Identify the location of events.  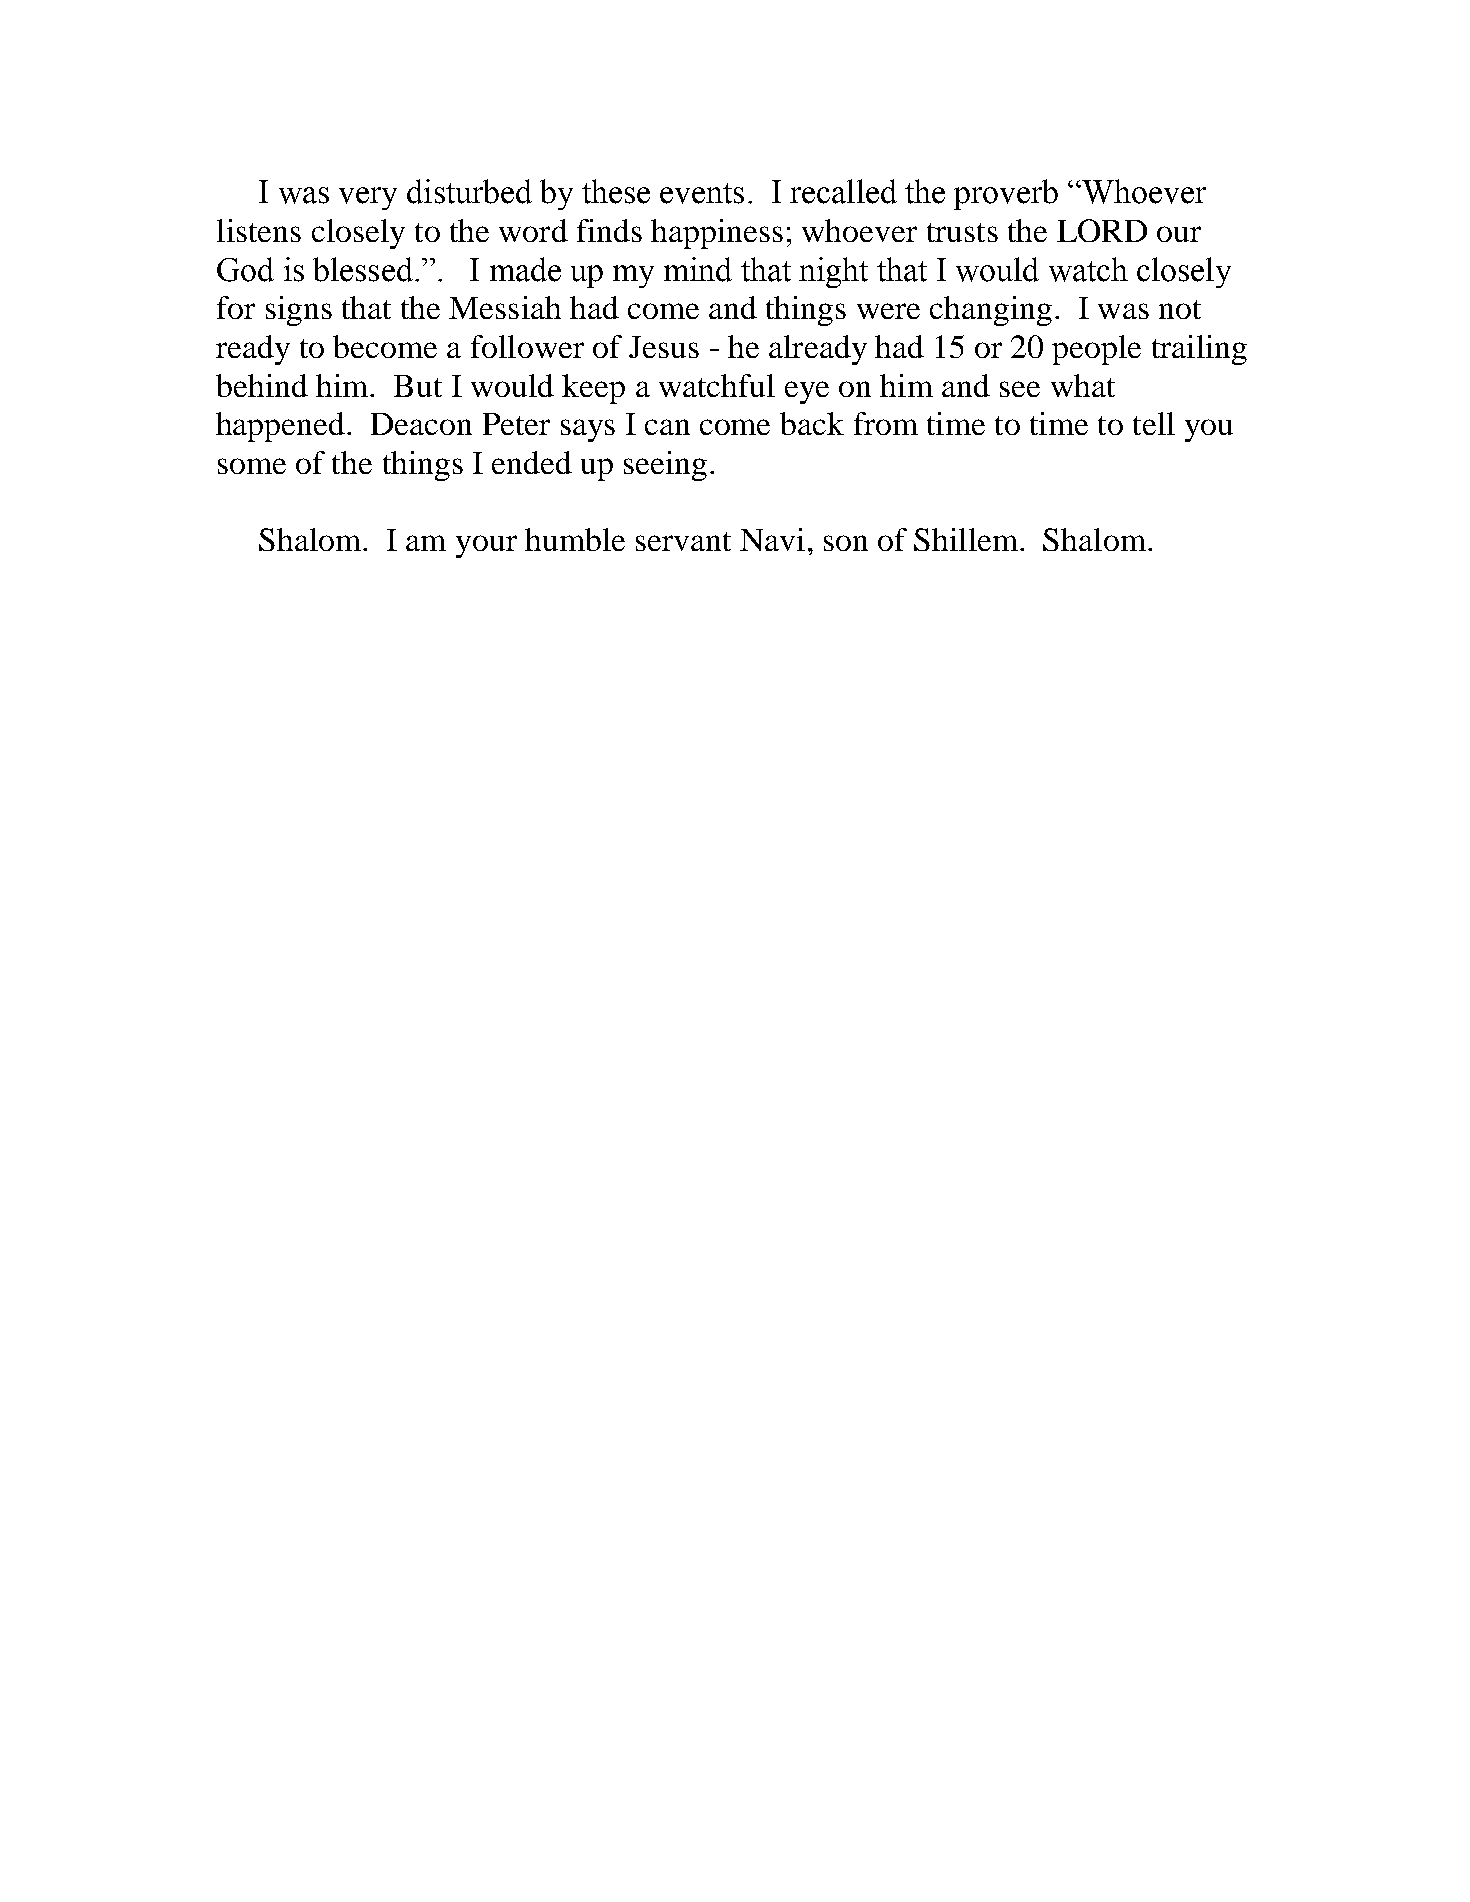
(702, 193).
